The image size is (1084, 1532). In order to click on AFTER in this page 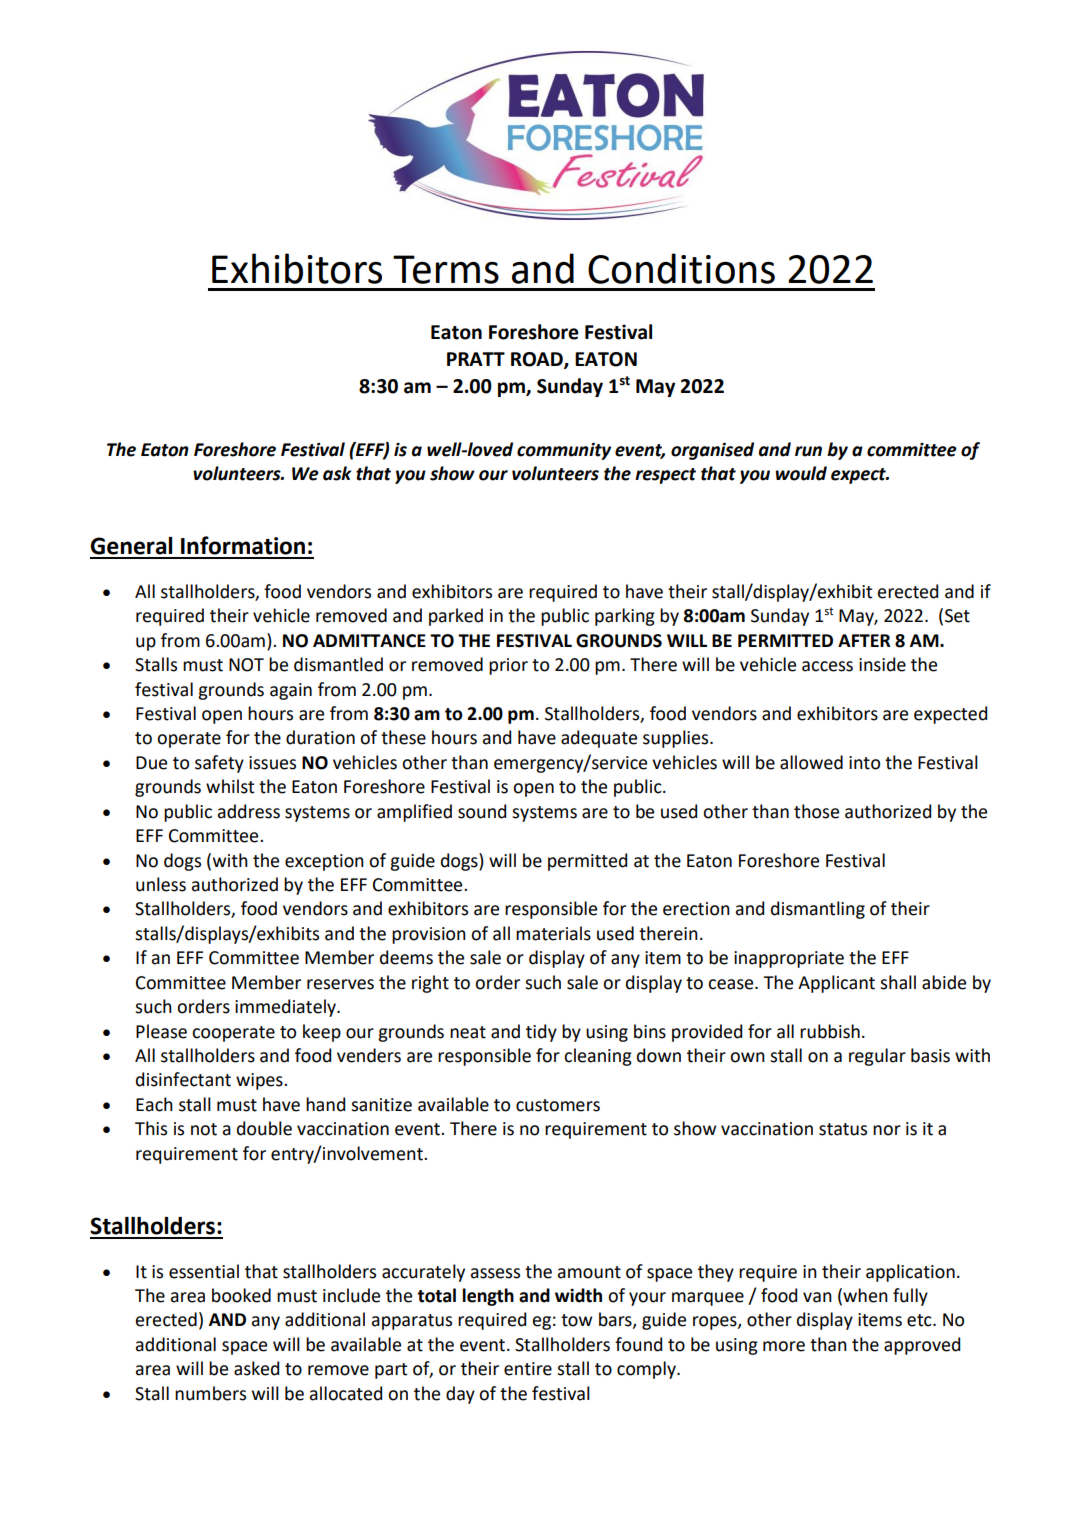, I will do `click(864, 640)`.
